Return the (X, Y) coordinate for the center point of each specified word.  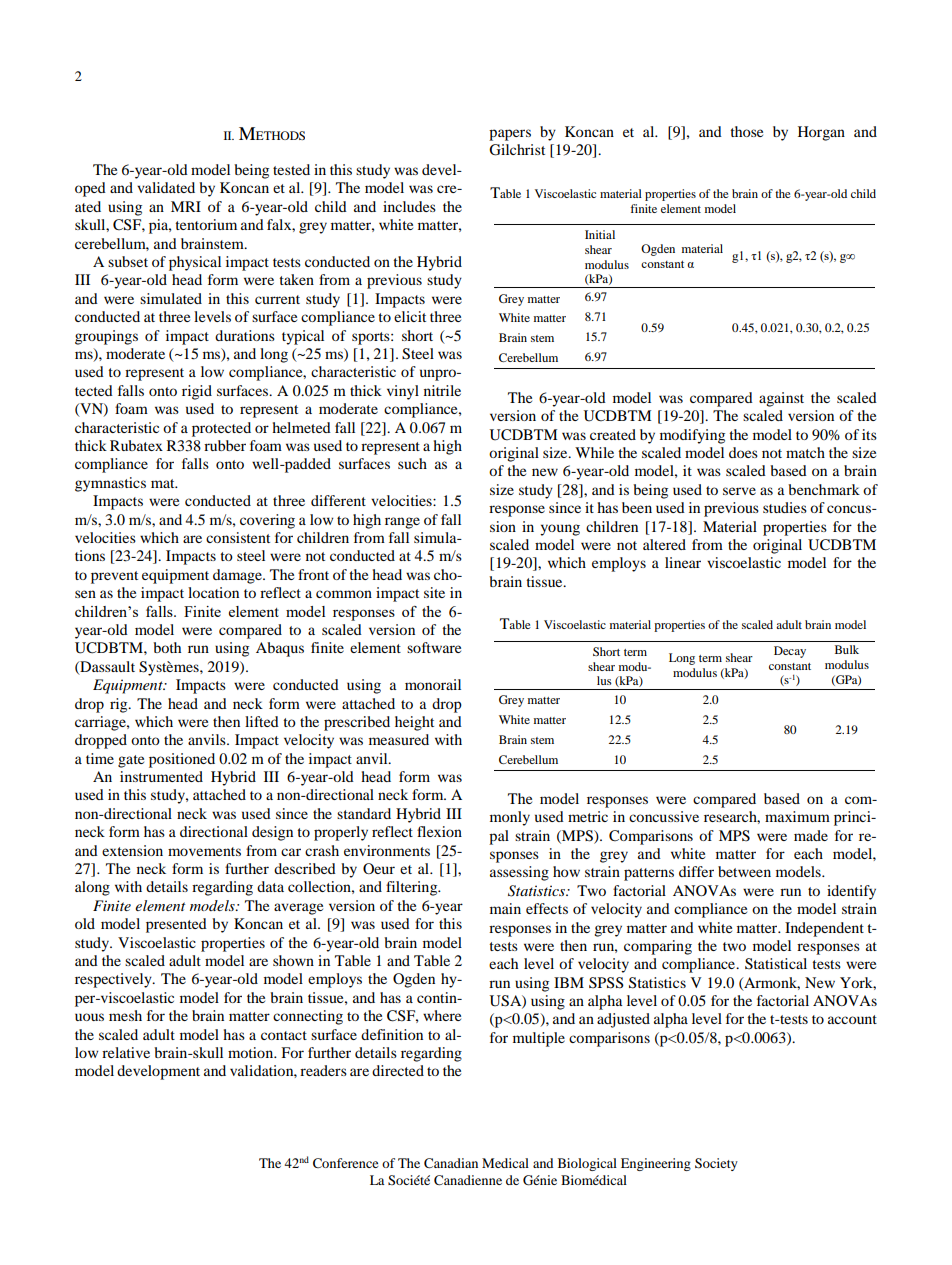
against (781, 399)
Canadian (451, 1163)
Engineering (656, 1164)
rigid (197, 392)
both (167, 647)
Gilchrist (517, 150)
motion (252, 1052)
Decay (790, 652)
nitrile (442, 390)
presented (176, 925)
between (744, 871)
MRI (186, 206)
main (505, 908)
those (746, 131)
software (434, 647)
